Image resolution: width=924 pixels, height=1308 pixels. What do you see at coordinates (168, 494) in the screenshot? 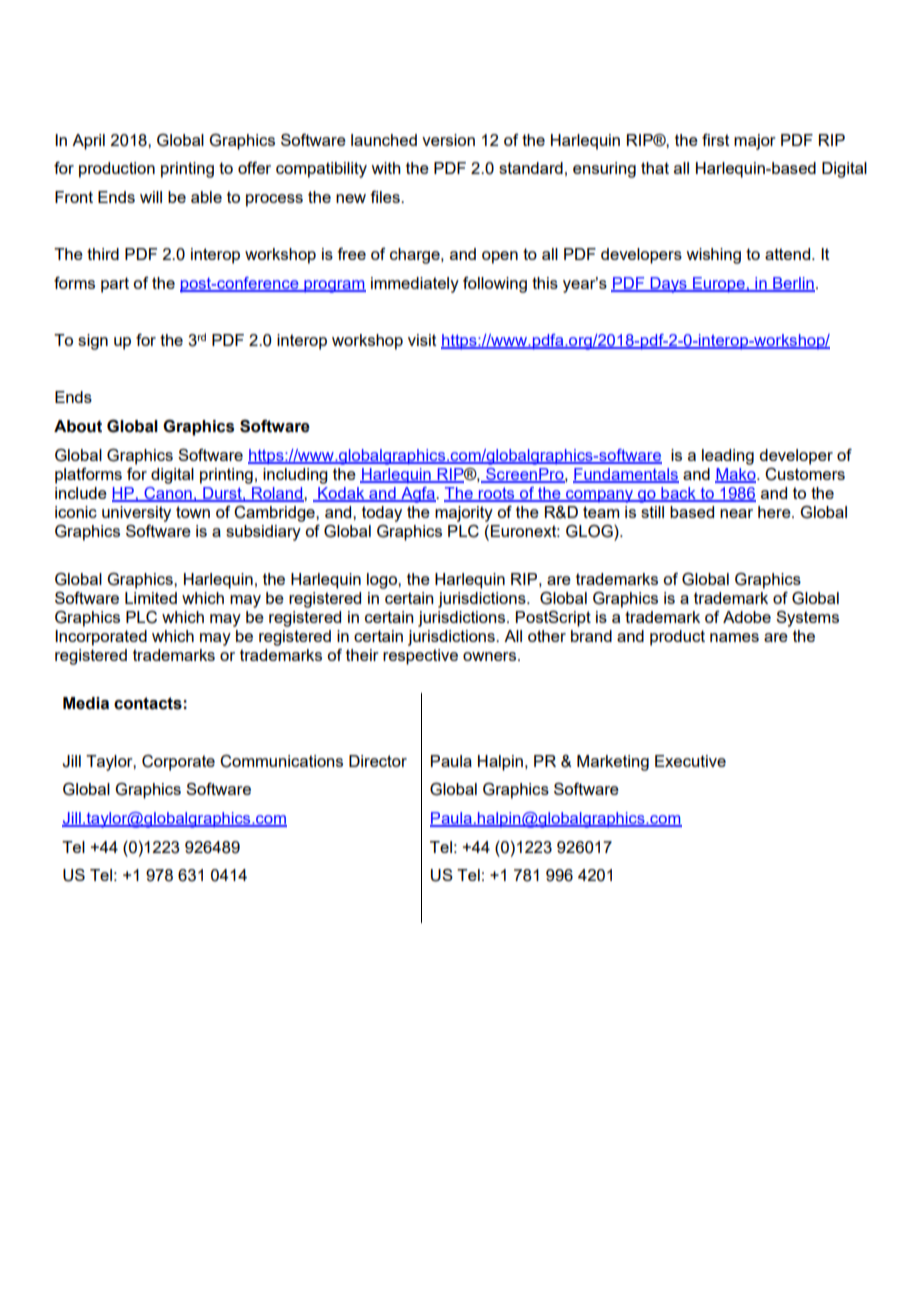
I see `Canon` at bounding box center [168, 494].
